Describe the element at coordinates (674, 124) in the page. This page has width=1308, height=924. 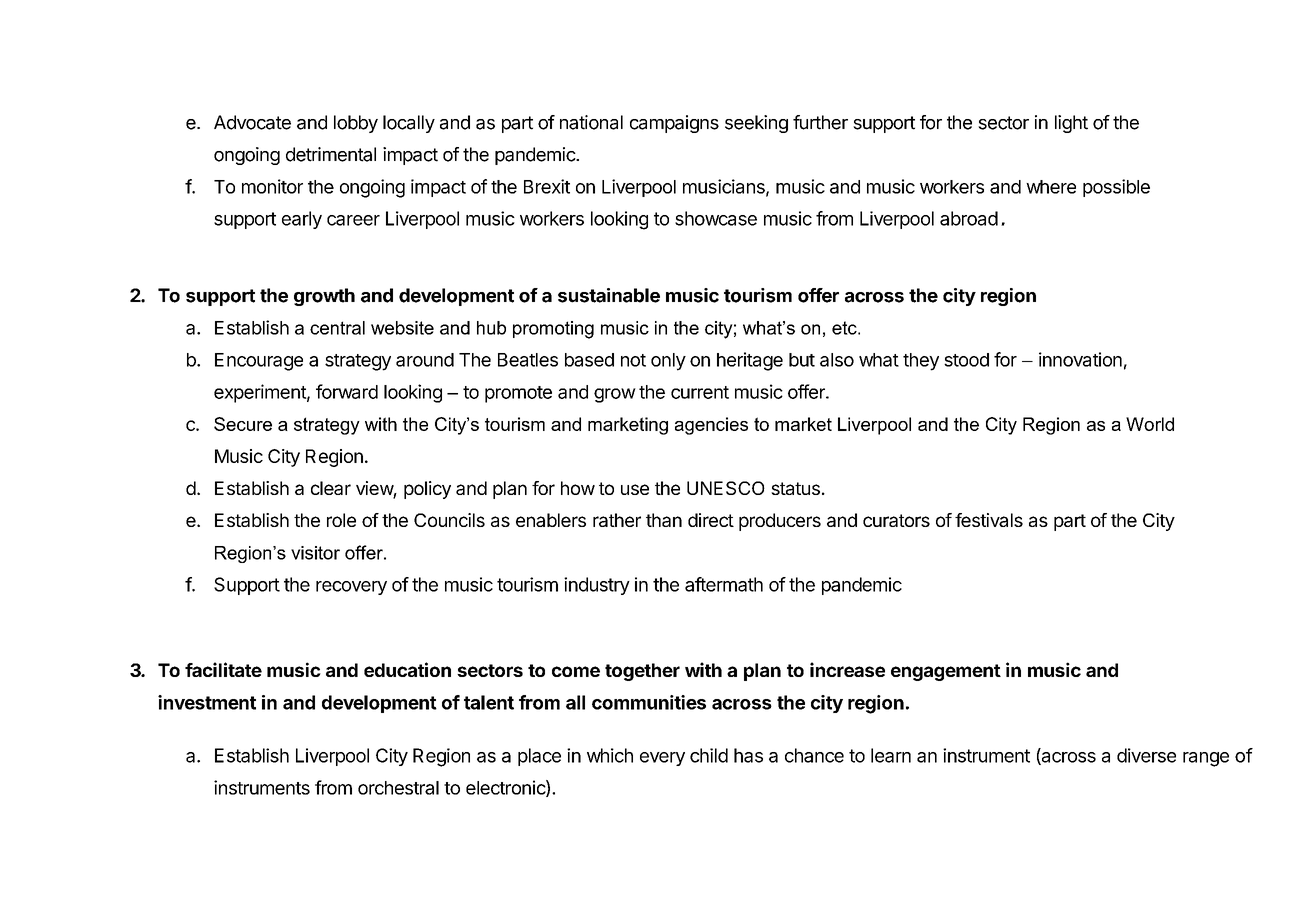
I see `campaigns` at that location.
